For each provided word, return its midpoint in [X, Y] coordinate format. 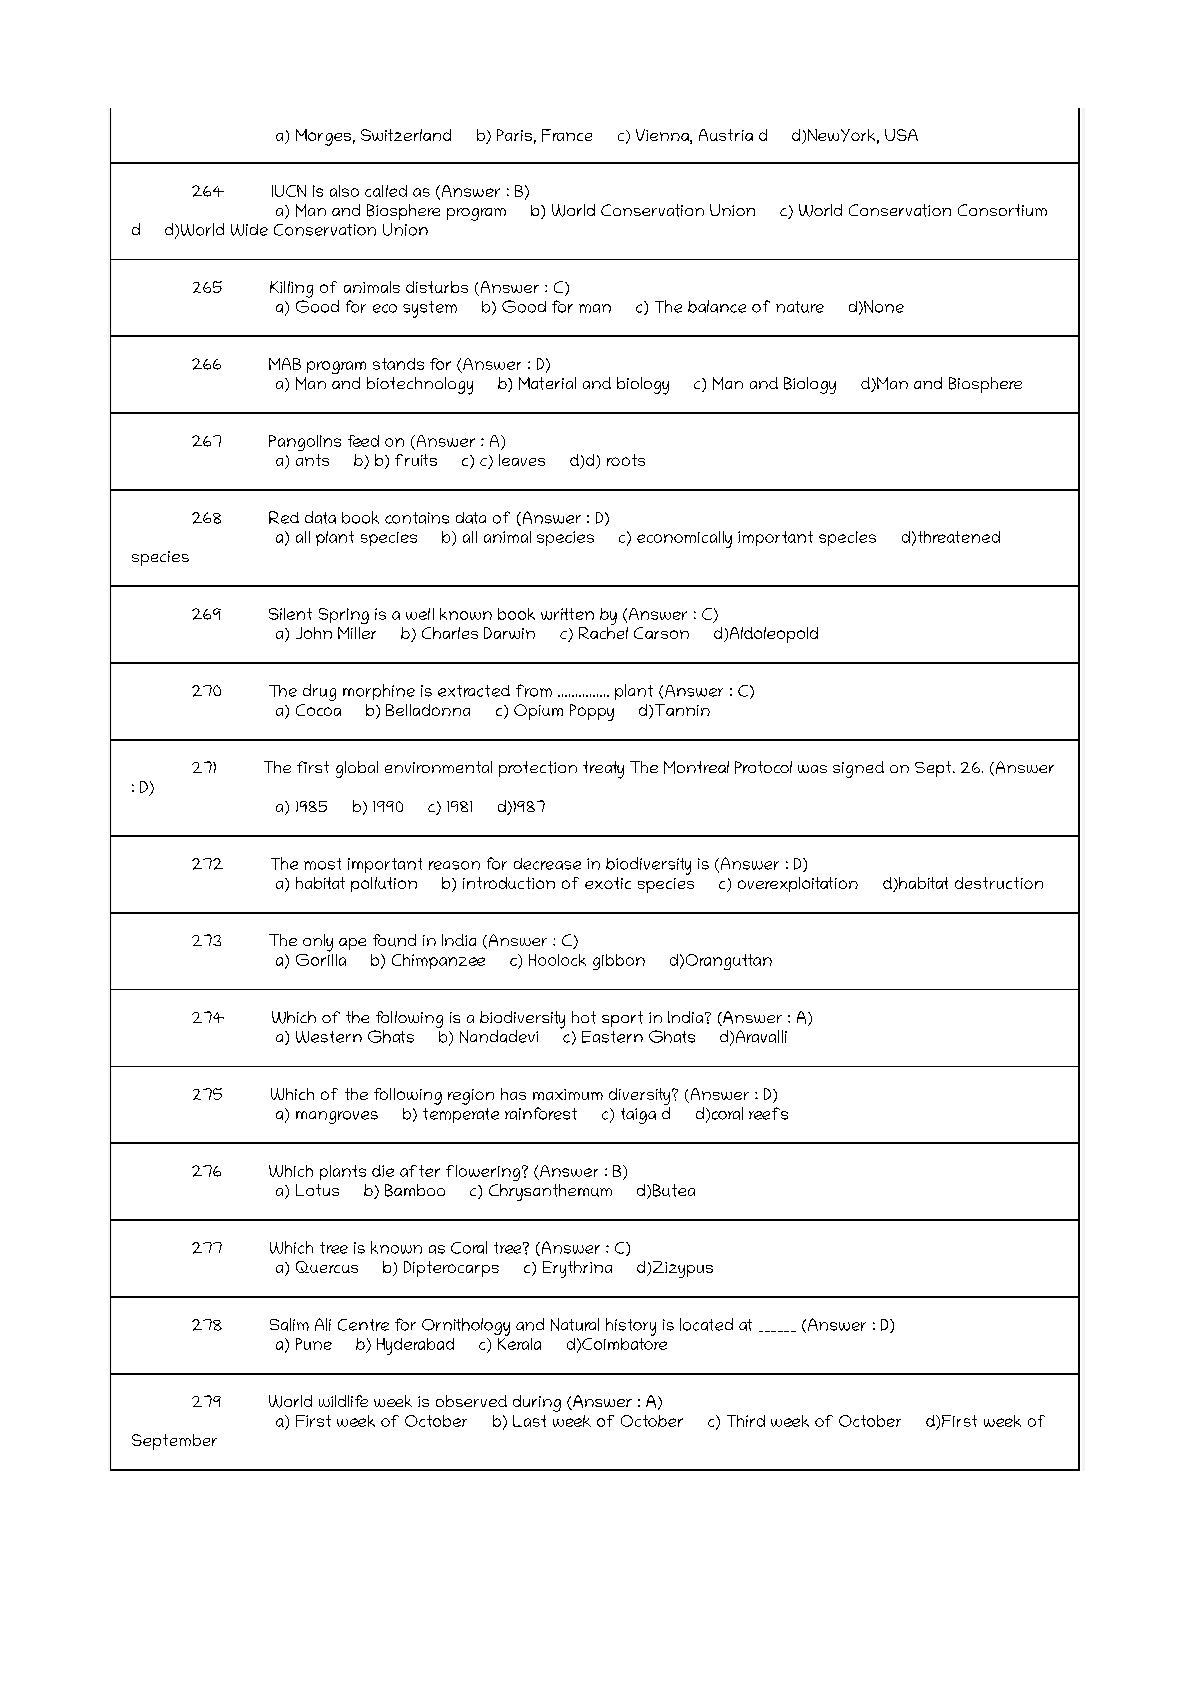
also [344, 191]
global [357, 769]
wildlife [343, 1401]
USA [901, 135]
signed [858, 769]
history [631, 1327]
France [567, 135]
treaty [603, 770]
